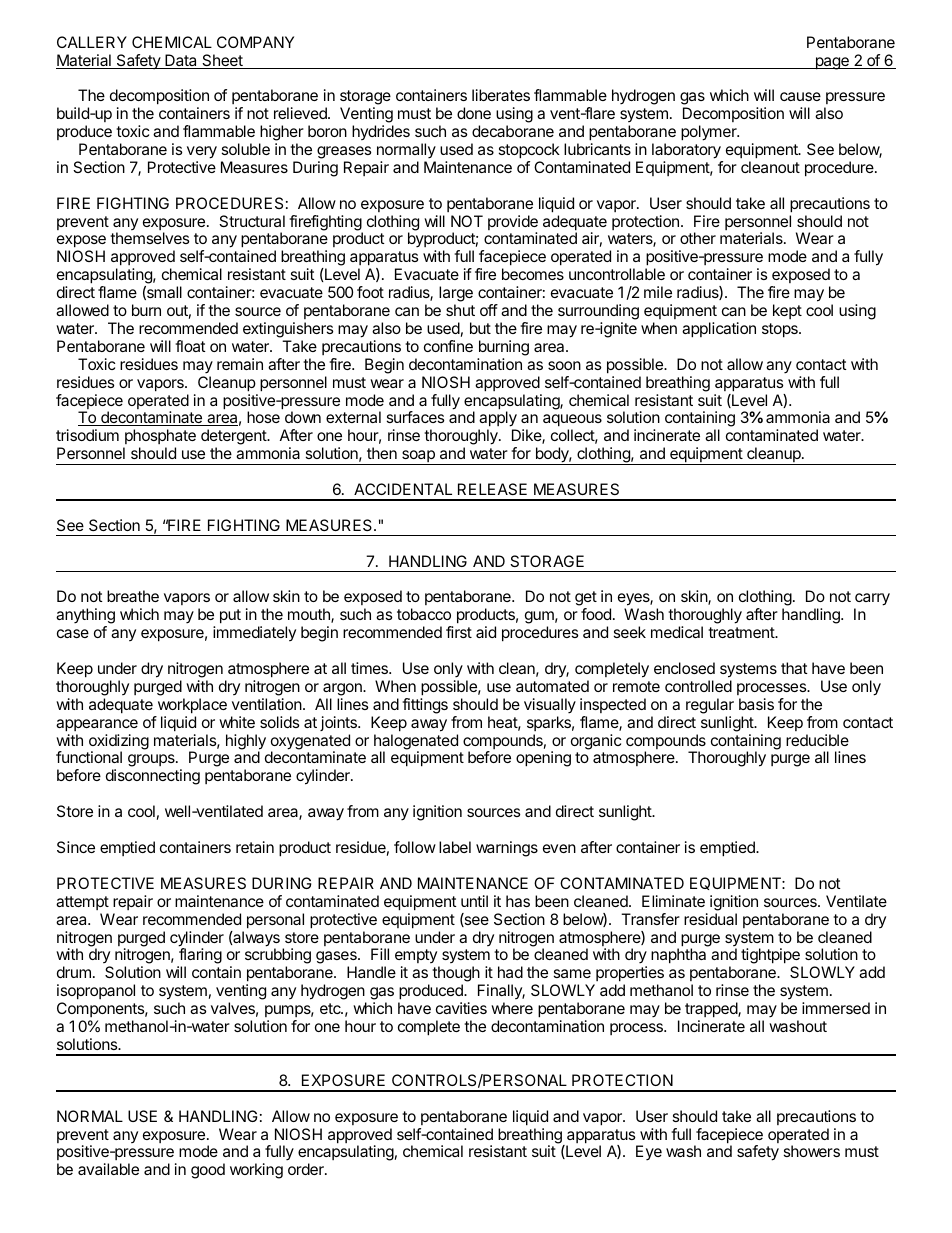  What do you see at coordinates (181, 61) in the document?
I see `Data` at bounding box center [181, 61].
